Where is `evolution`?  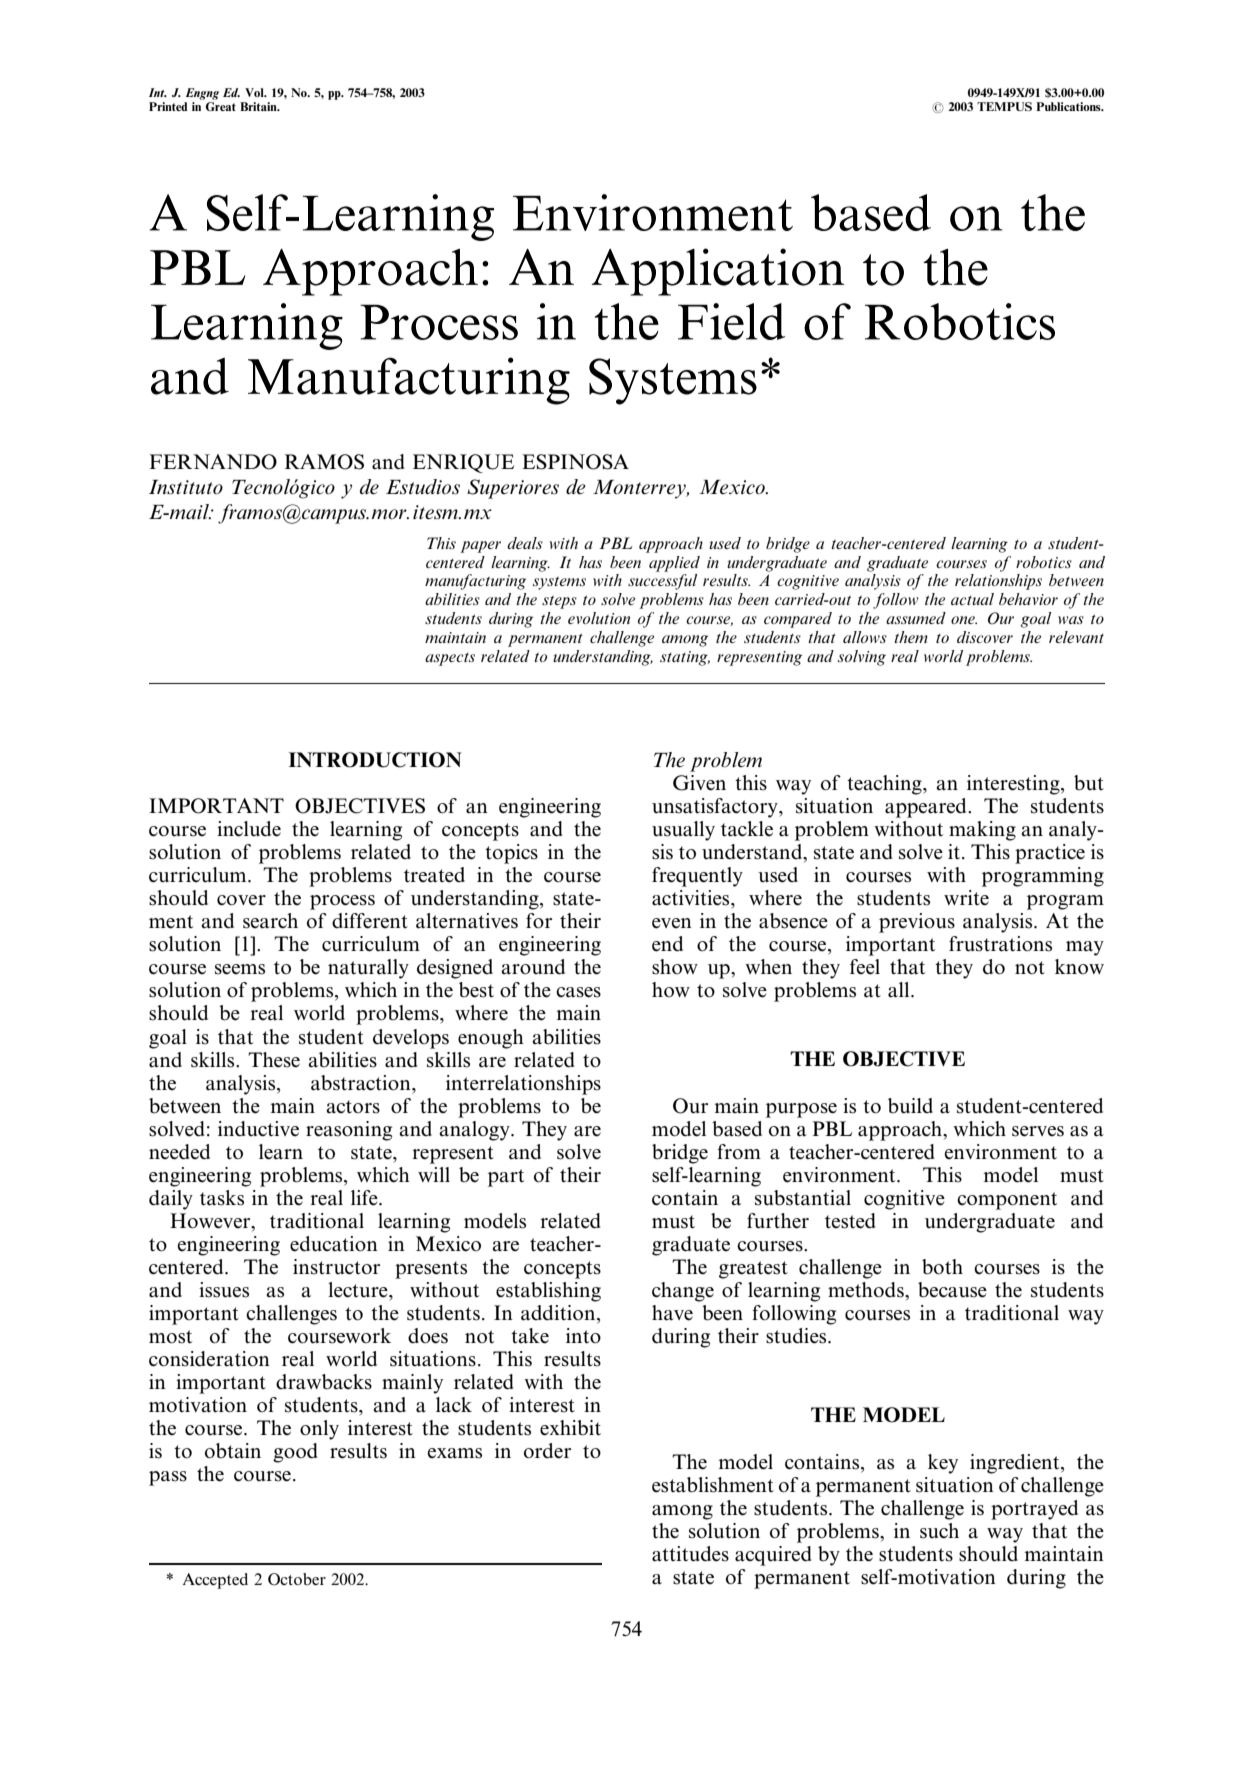
evolution is located at coordinates (599, 618).
